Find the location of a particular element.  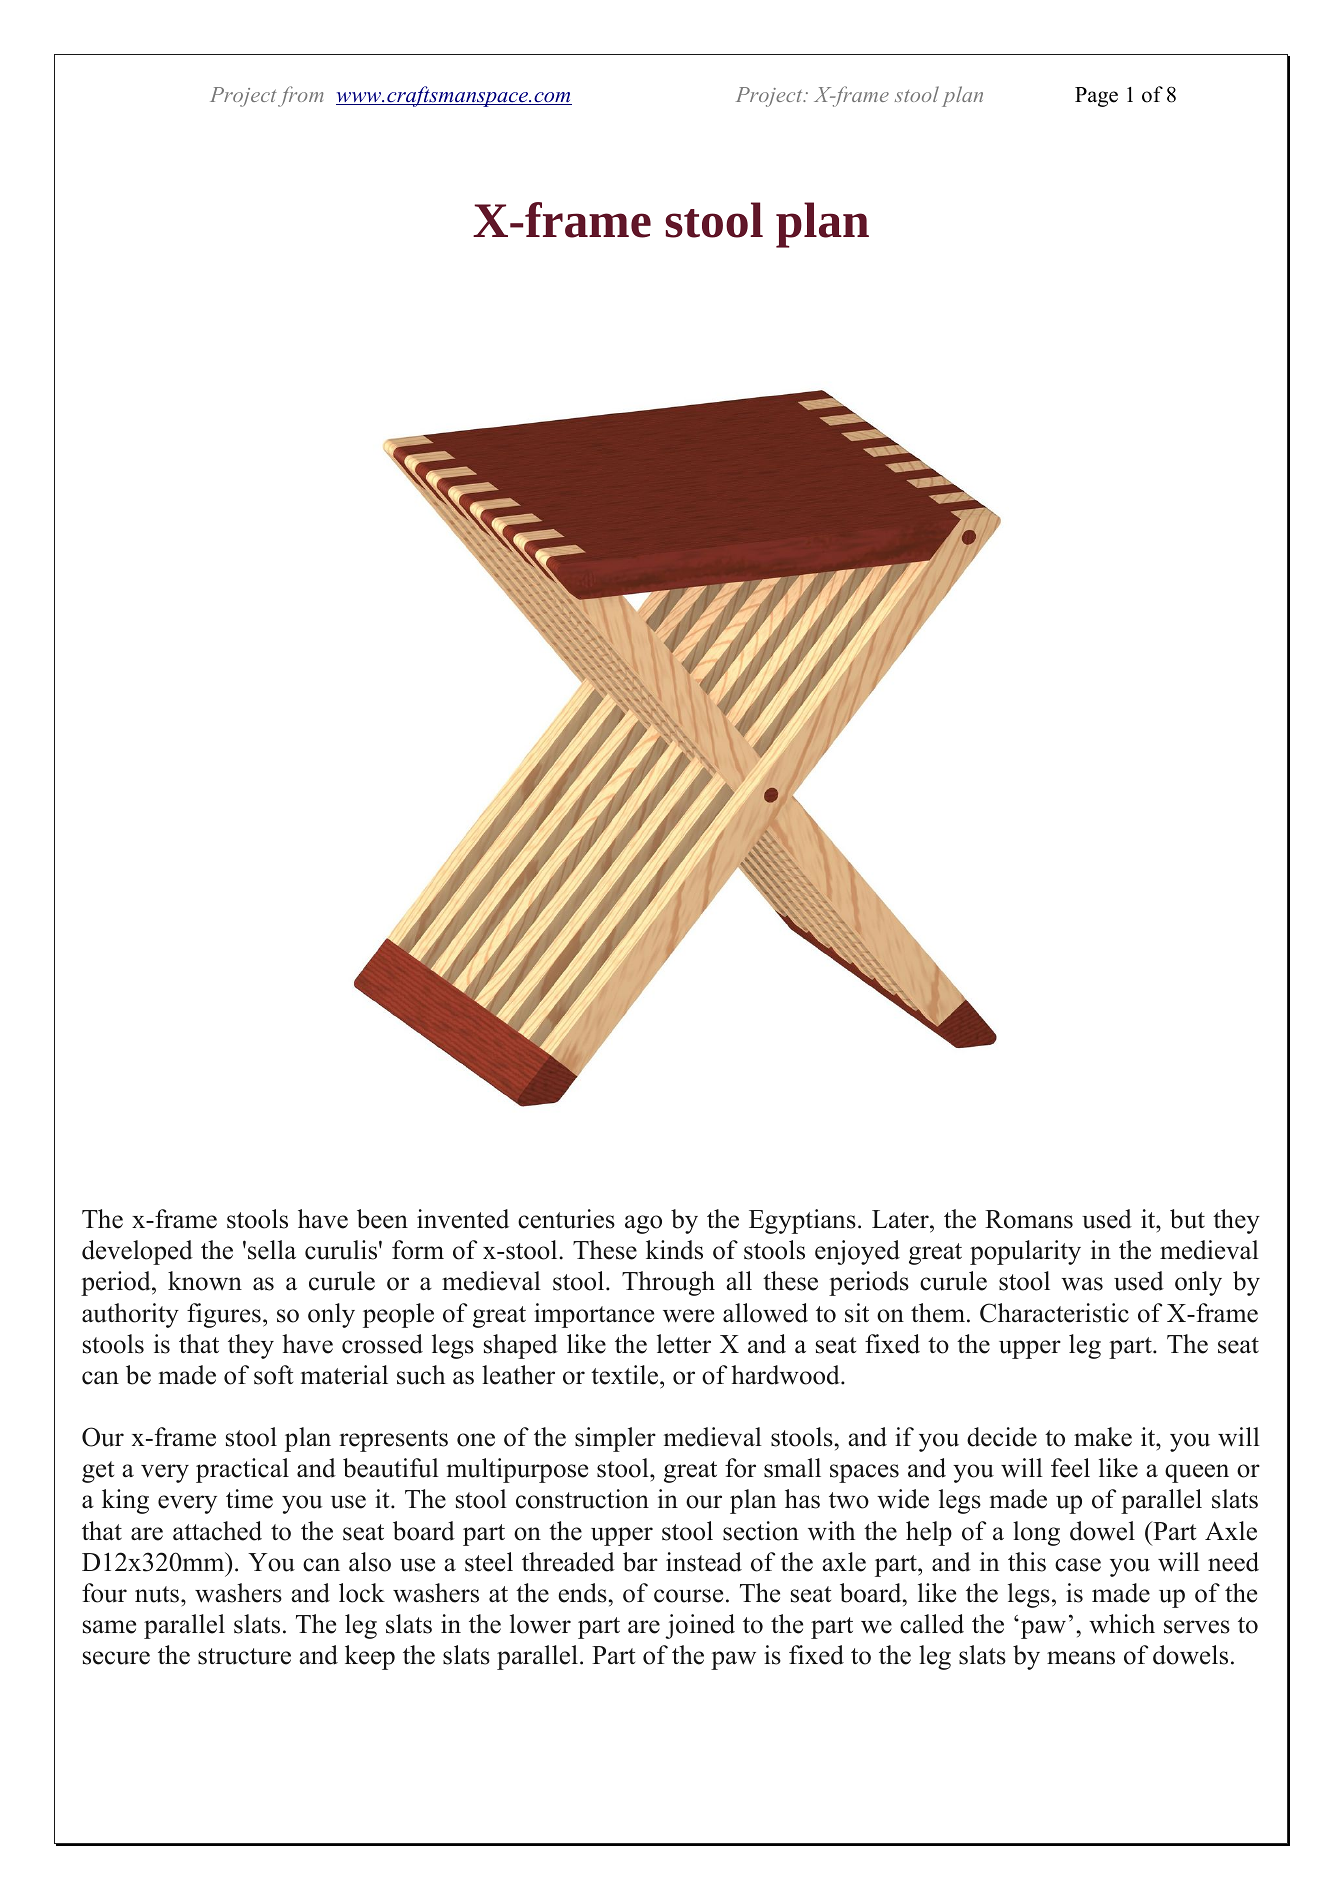

from is located at coordinates (301, 96).
